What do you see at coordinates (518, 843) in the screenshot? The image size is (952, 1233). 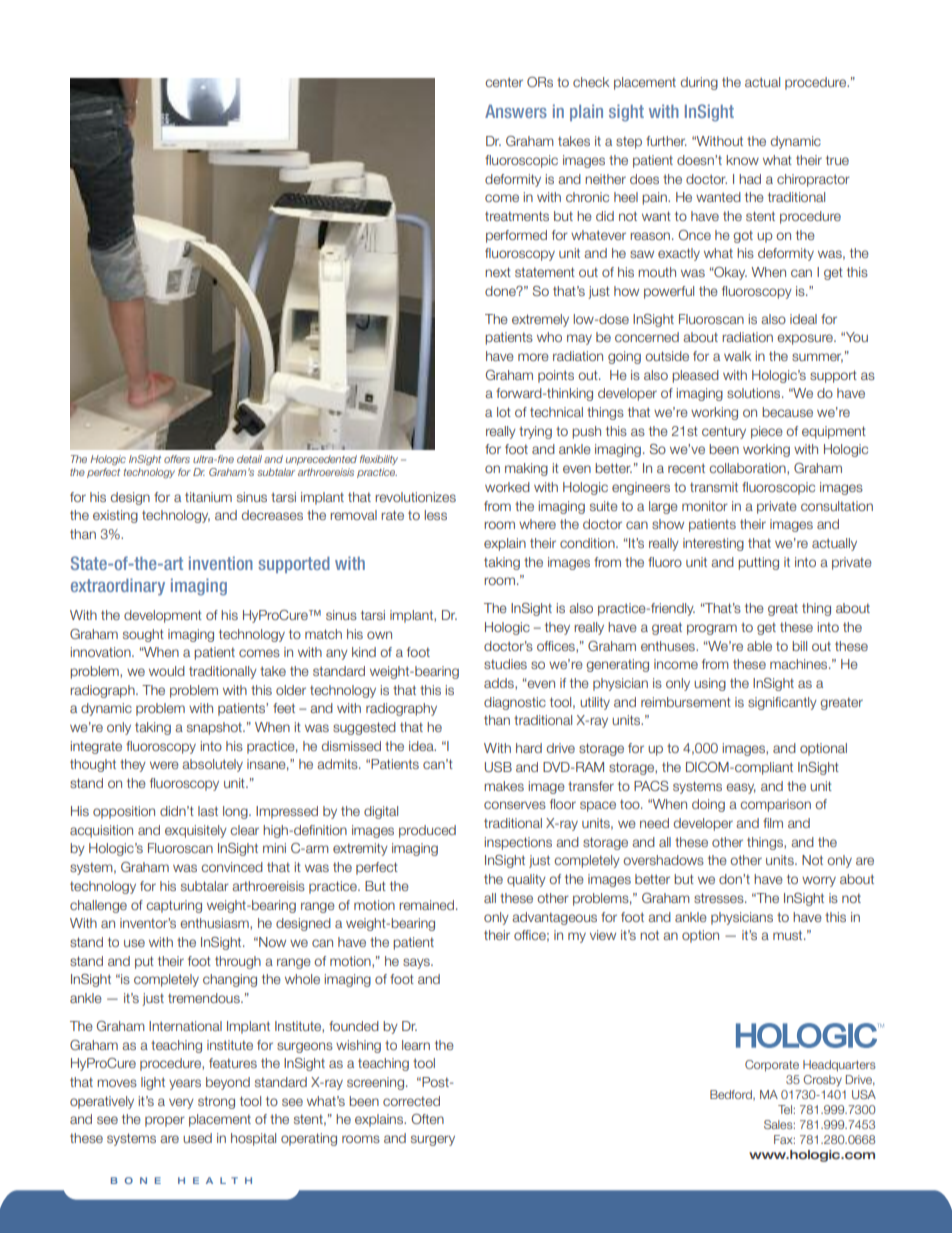 I see `inspections` at bounding box center [518, 843].
